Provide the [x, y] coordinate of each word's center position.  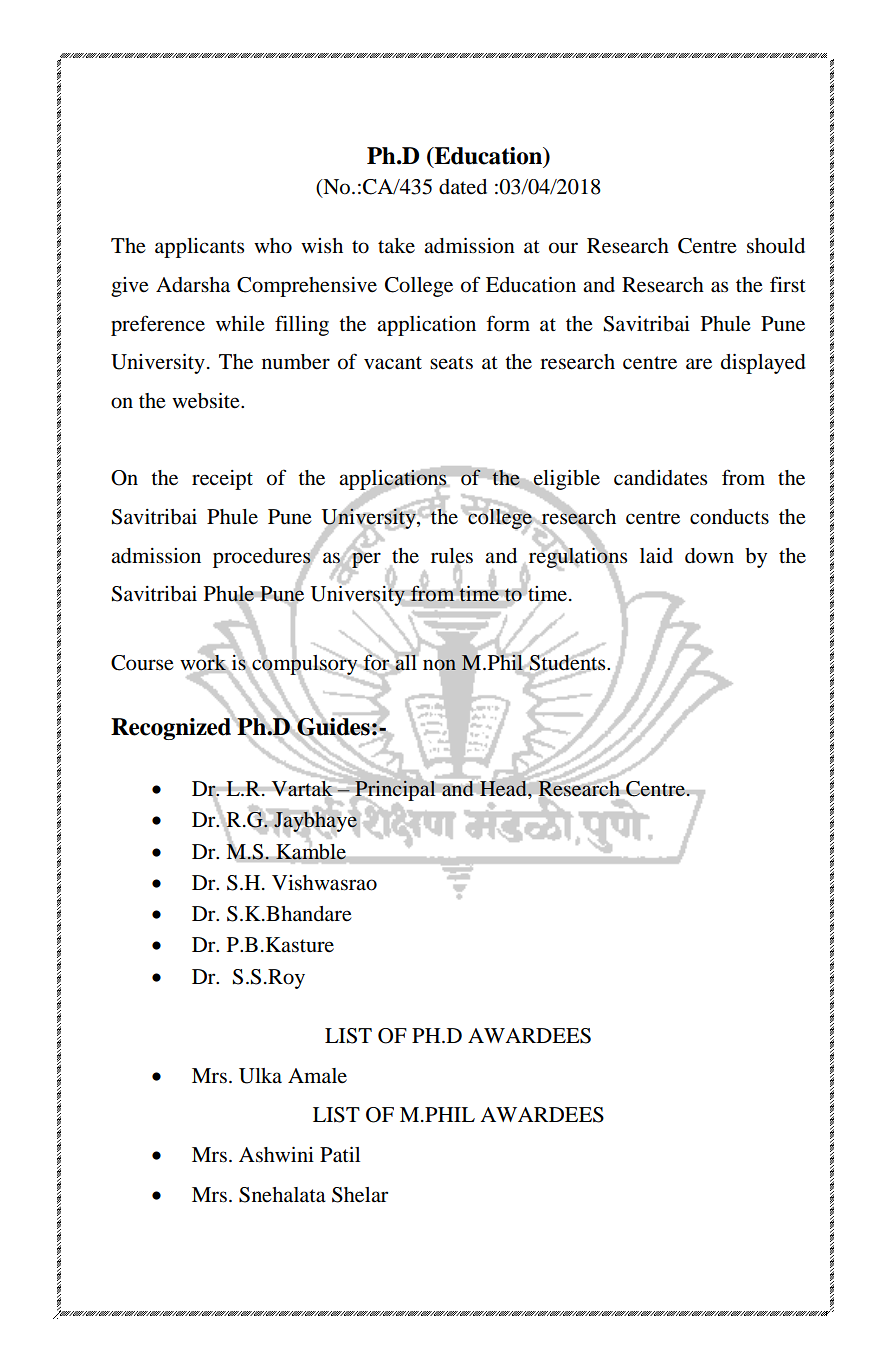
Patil [340, 1155]
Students [568, 662]
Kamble [311, 852]
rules [452, 557]
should [776, 246]
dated [463, 187]
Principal [395, 790]
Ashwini [276, 1155]
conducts [729, 517]
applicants [199, 248]
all [406, 662]
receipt [222, 480]
